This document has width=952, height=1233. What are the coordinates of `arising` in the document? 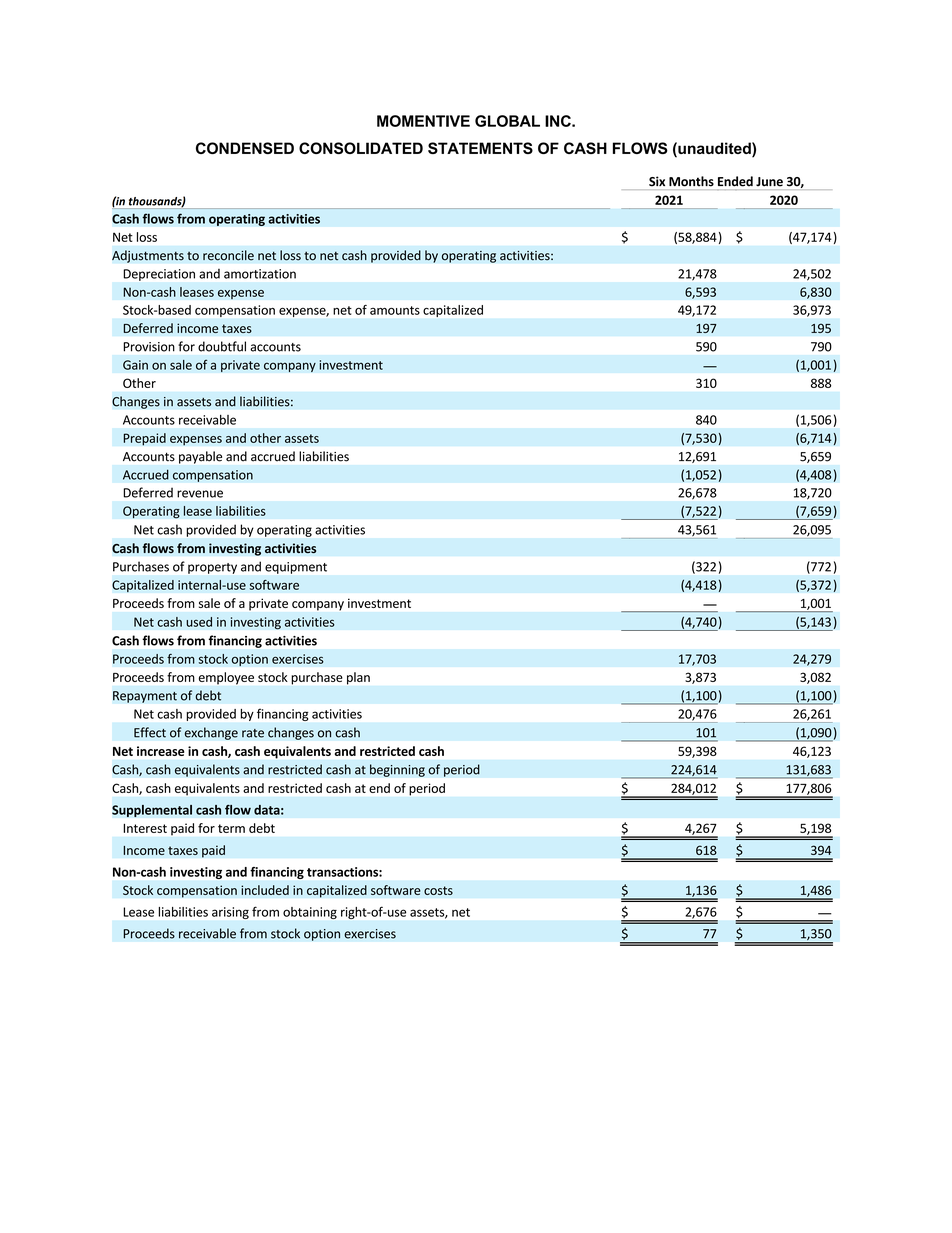 It's located at (230, 913).
